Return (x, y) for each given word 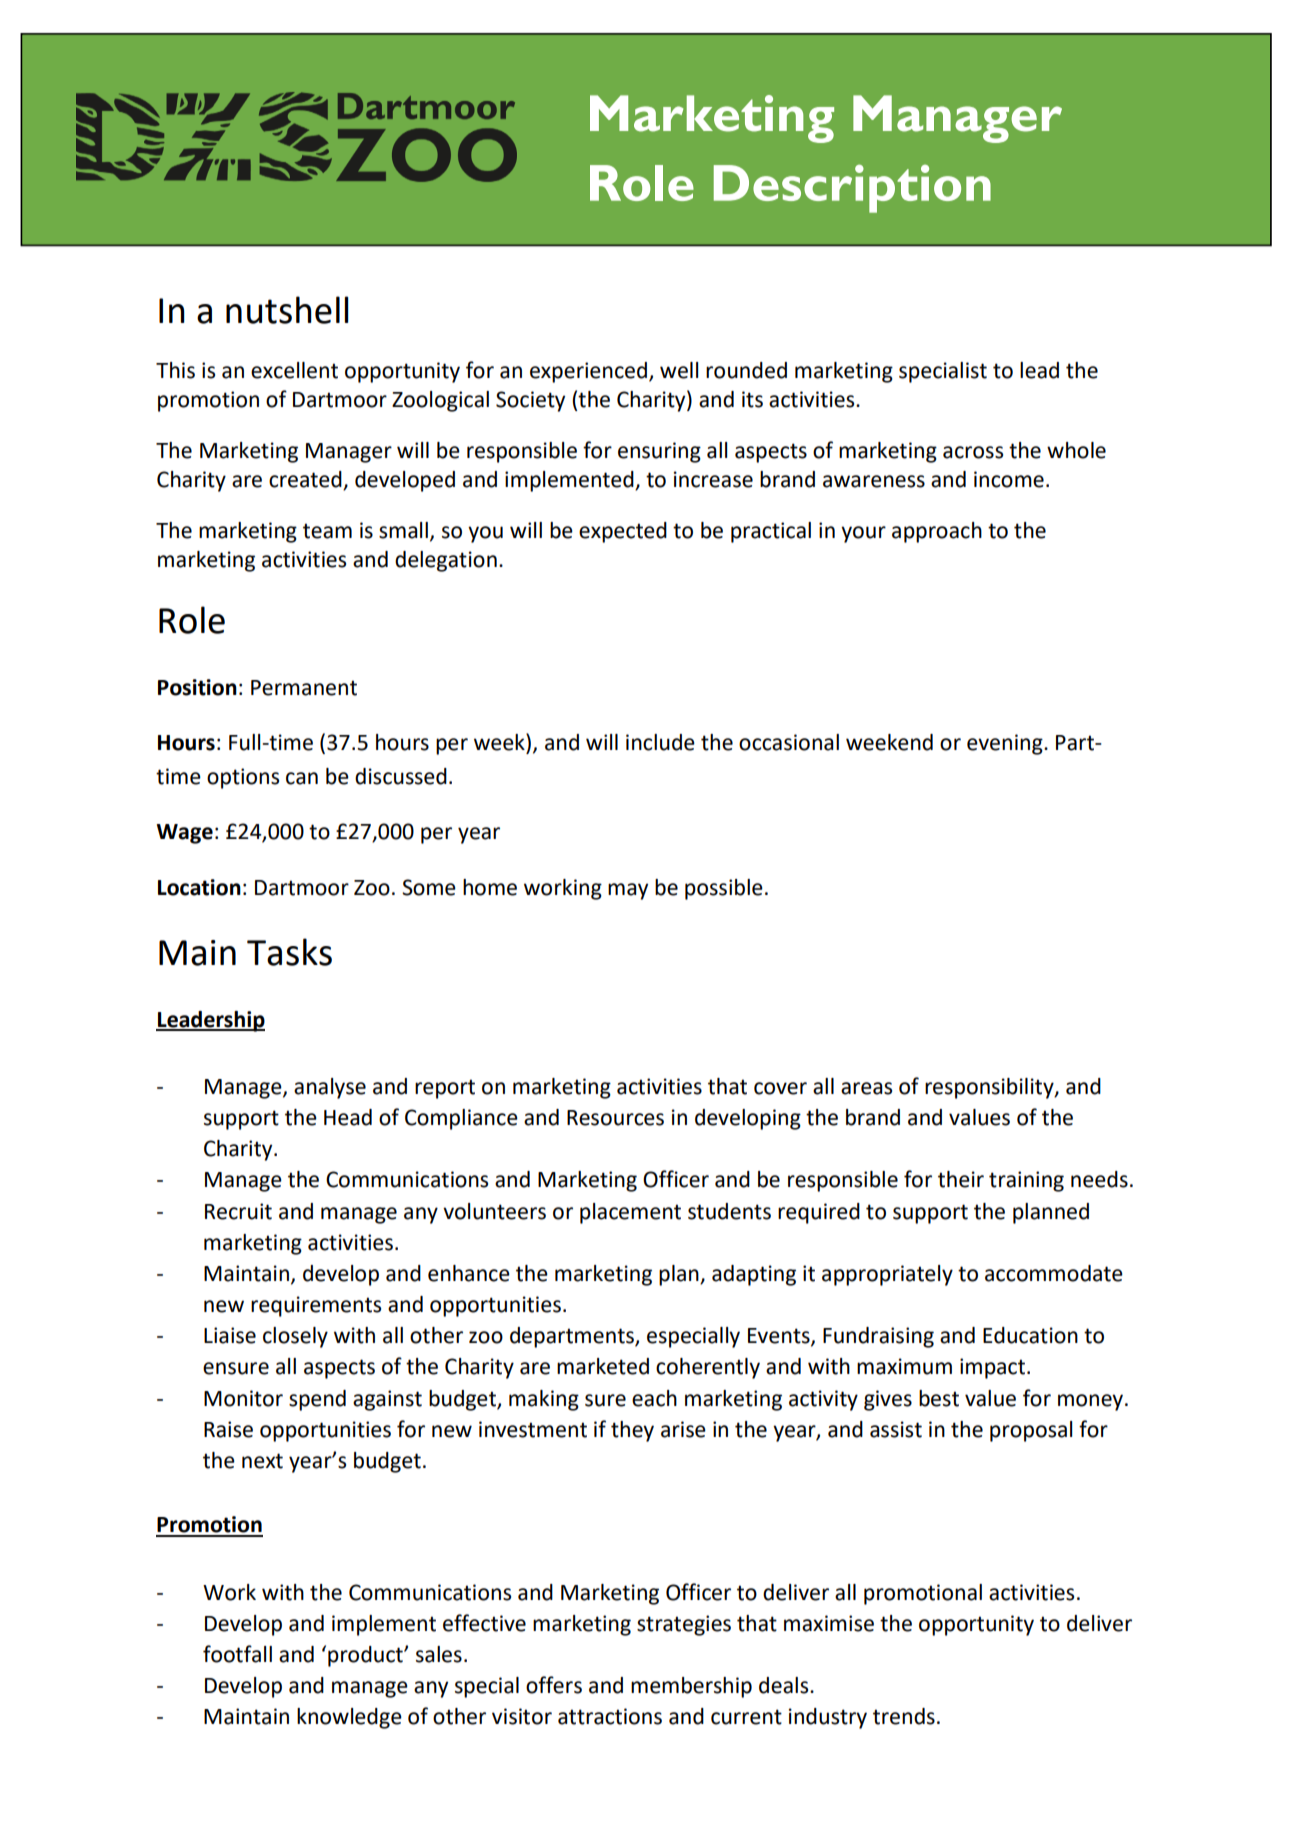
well (679, 370)
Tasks (289, 952)
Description (852, 188)
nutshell (287, 310)
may (628, 891)
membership (691, 1687)
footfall (237, 1654)
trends (904, 1716)
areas (866, 1088)
